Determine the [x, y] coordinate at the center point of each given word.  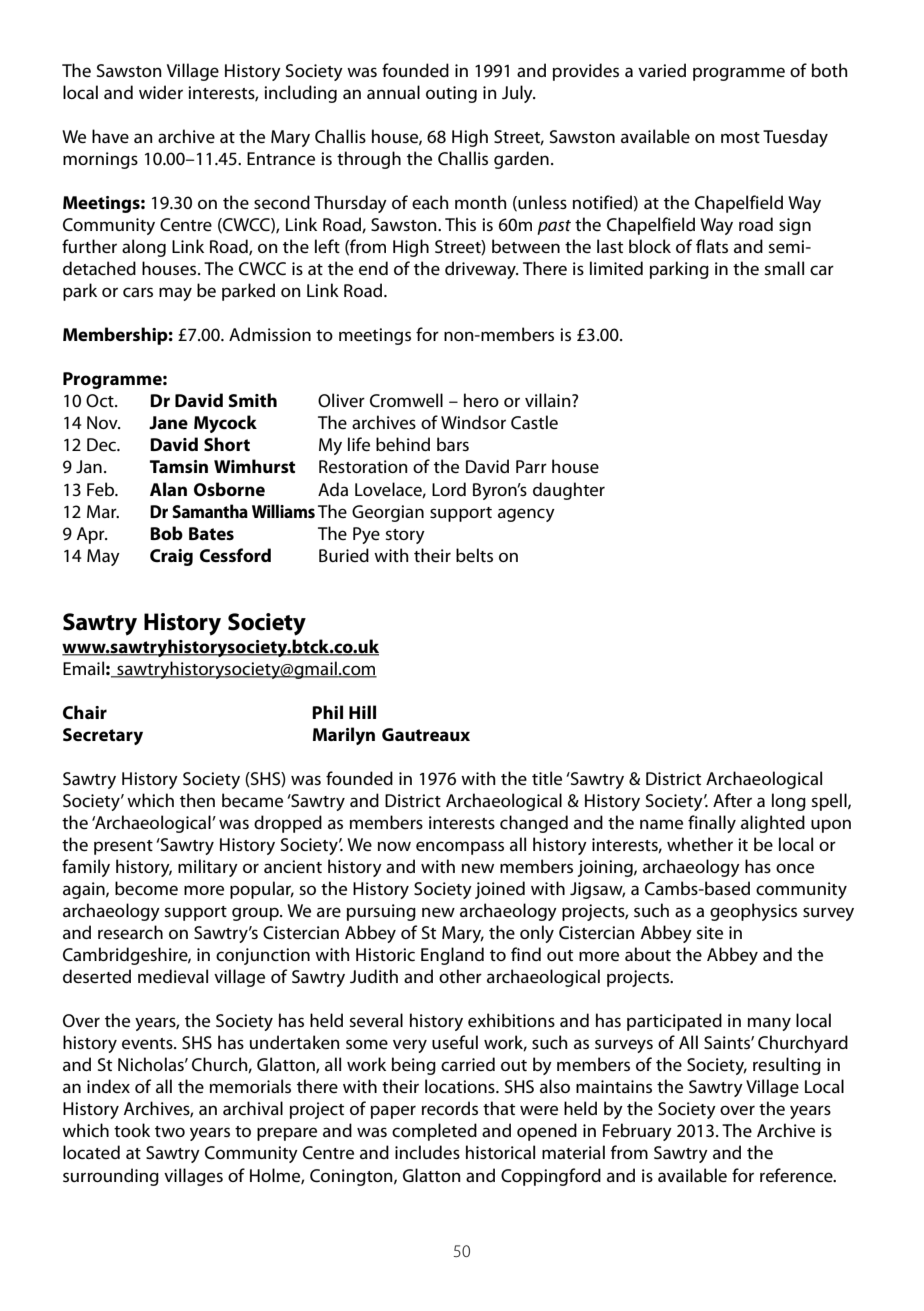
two [170, 1131]
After [732, 800]
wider [161, 92]
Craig [171, 557]
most [740, 137]
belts [474, 555]
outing [451, 94]
